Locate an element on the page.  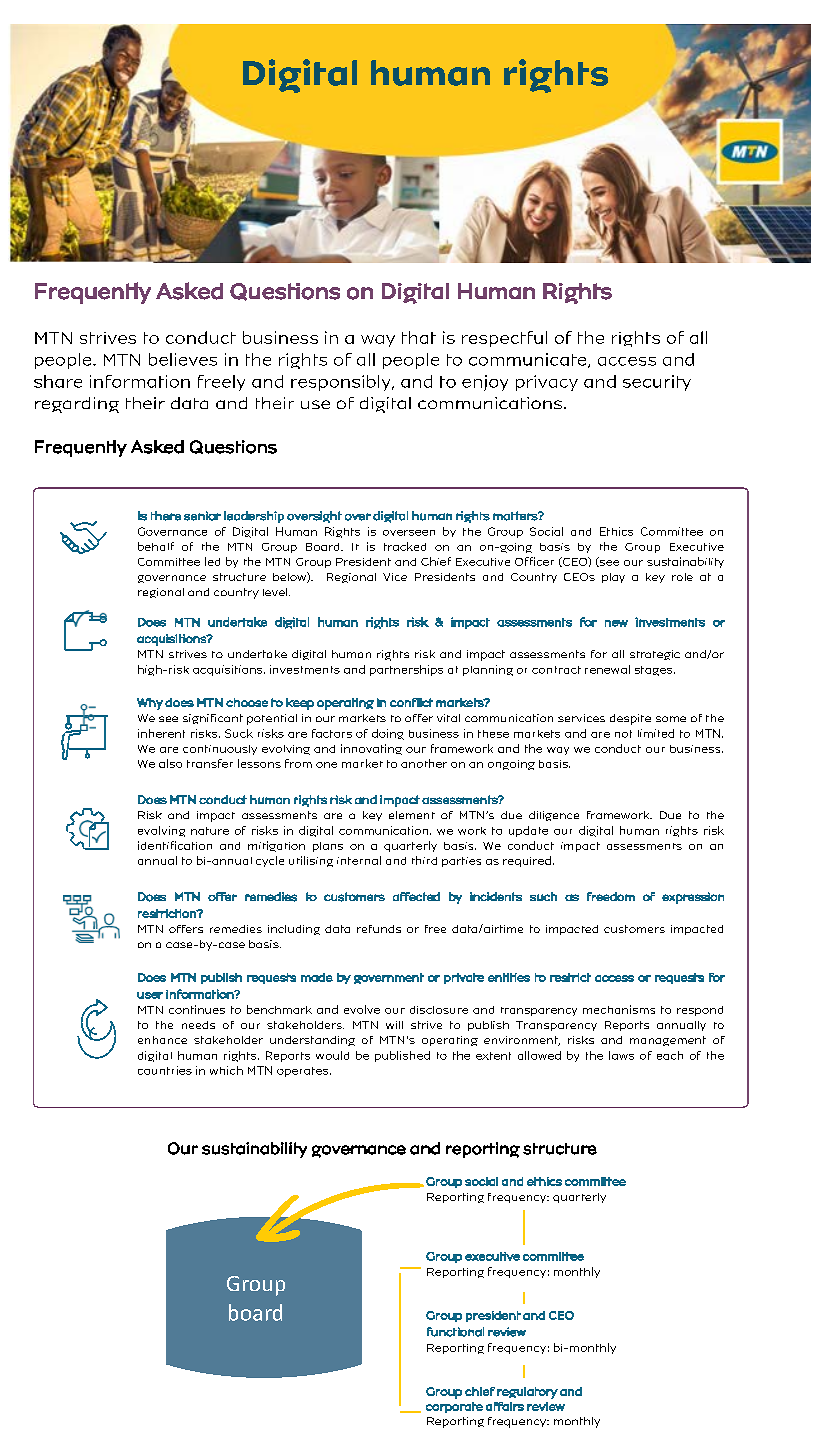
internal is located at coordinates (359, 860).
